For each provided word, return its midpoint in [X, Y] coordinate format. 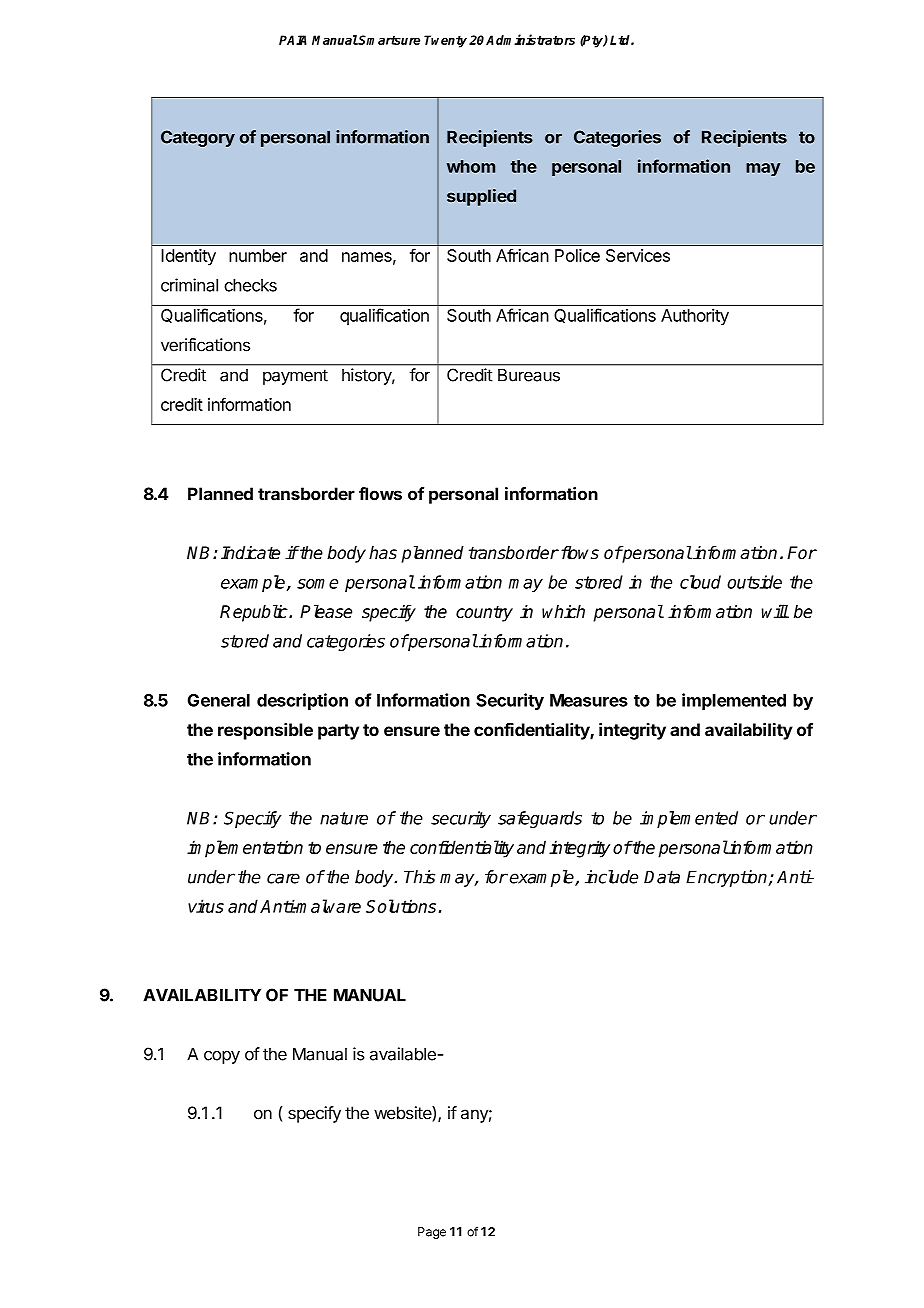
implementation [245, 849]
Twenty [445, 41]
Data [662, 877]
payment [295, 377]
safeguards [540, 819]
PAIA [293, 40]
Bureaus [529, 375]
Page [432, 1233]
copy [222, 1057]
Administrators [530, 39]
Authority [695, 317]
